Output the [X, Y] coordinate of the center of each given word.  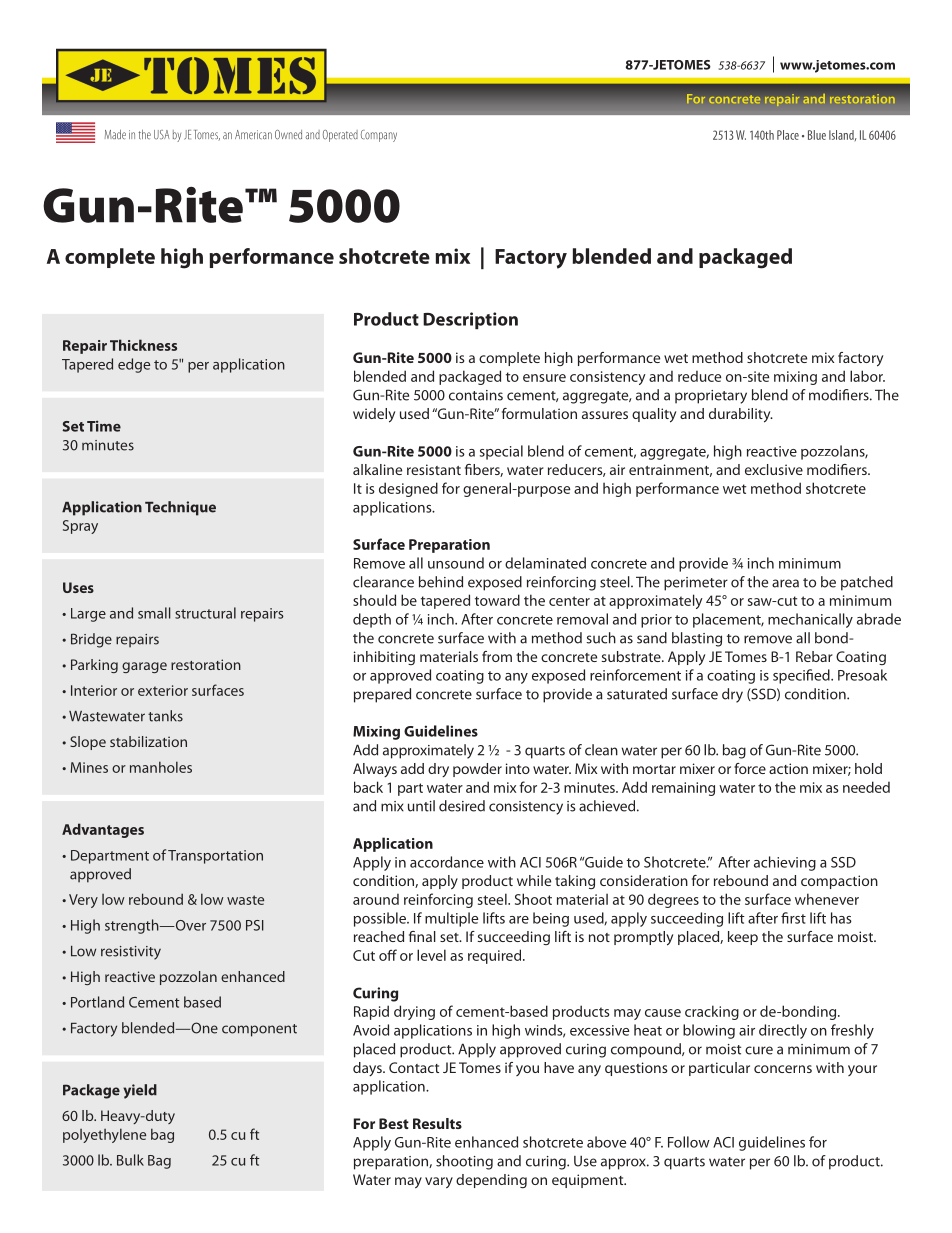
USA [162, 135]
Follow [689, 1142]
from [497, 656]
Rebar [814, 656]
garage [144, 667]
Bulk [130, 1160]
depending [491, 1181]
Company [379, 136]
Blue [817, 135]
